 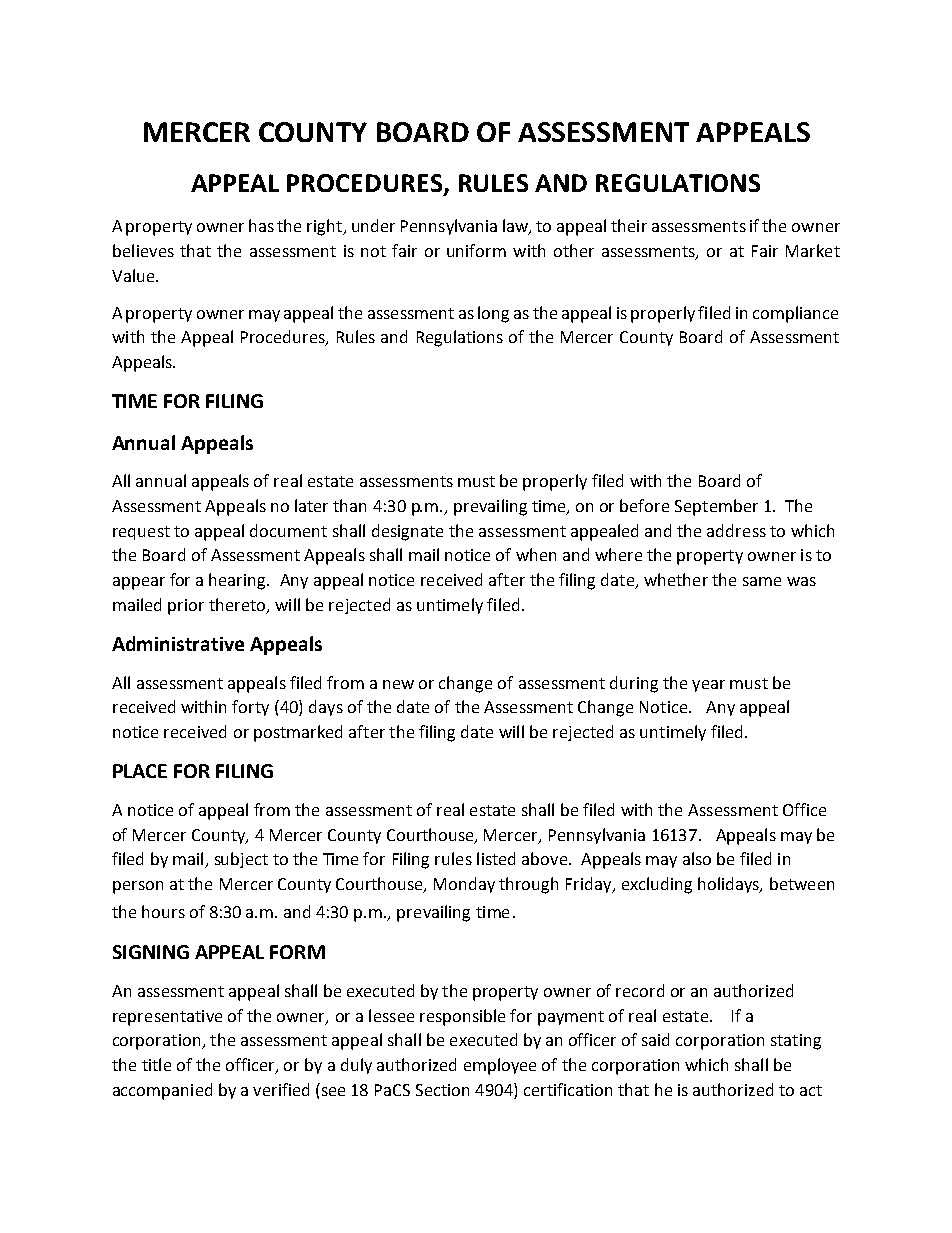 What do you see at coordinates (500, 1066) in the image?
I see `employee` at bounding box center [500, 1066].
